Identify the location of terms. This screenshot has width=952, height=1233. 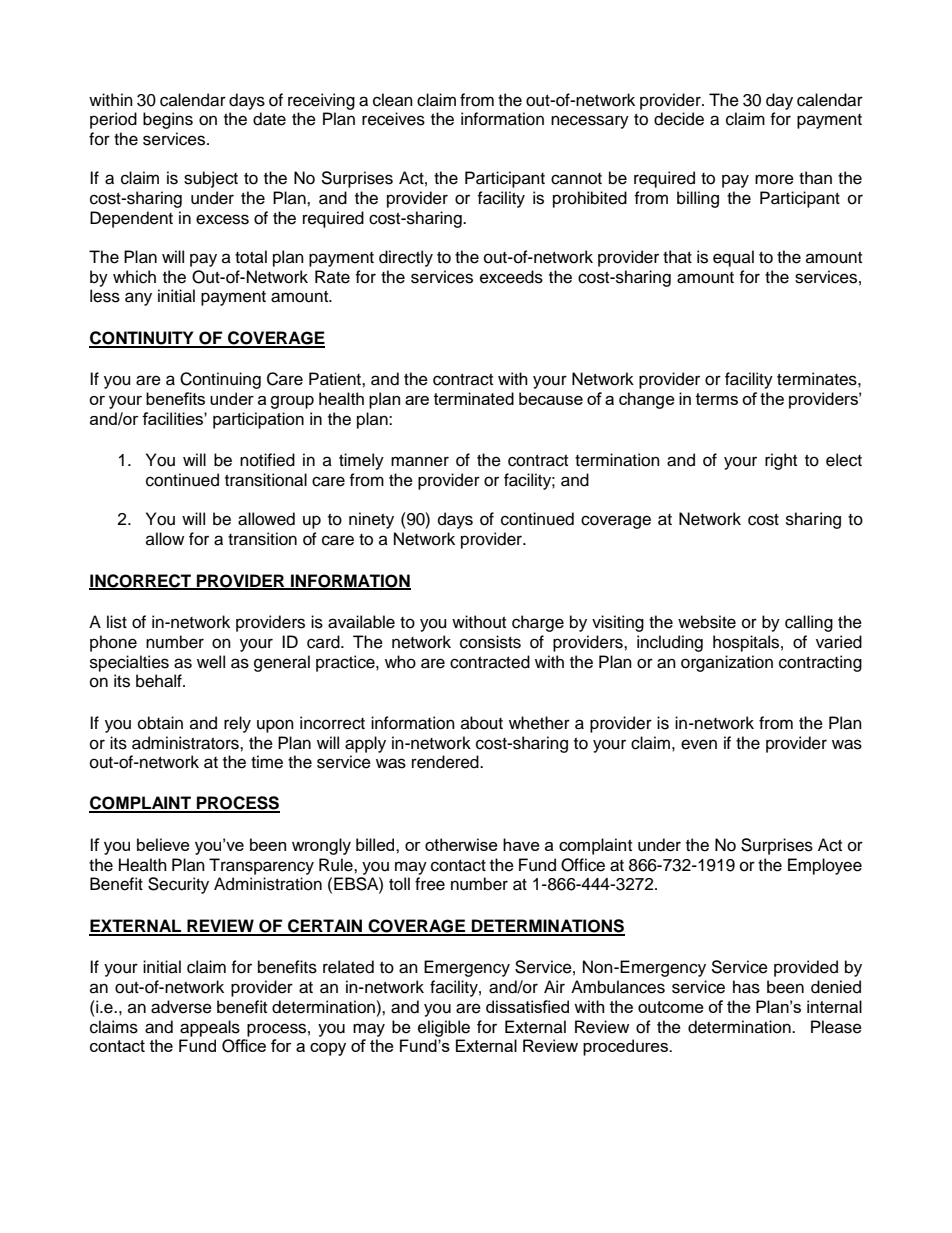
(717, 399).
